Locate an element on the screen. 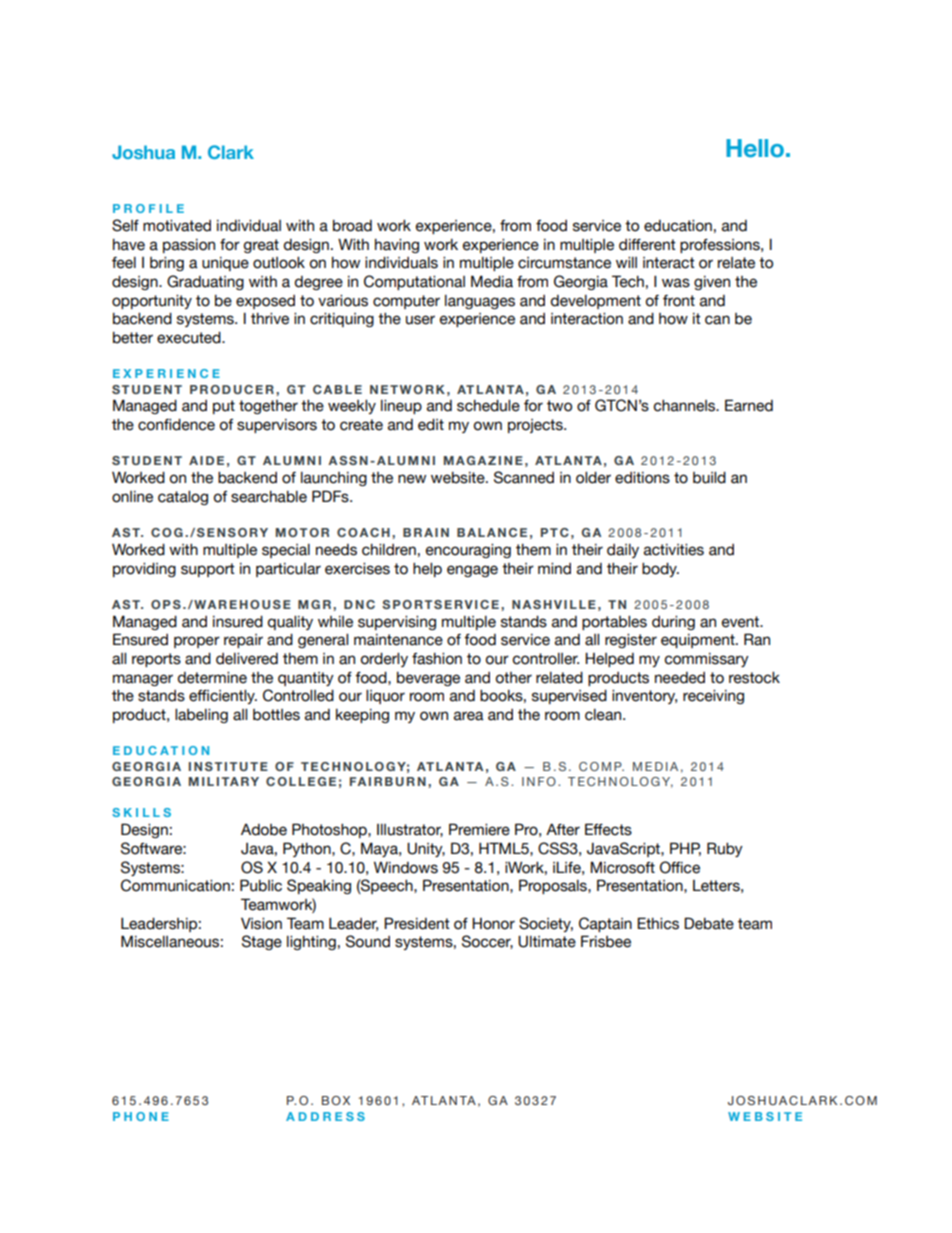  PROFILE is located at coordinates (148, 208).
